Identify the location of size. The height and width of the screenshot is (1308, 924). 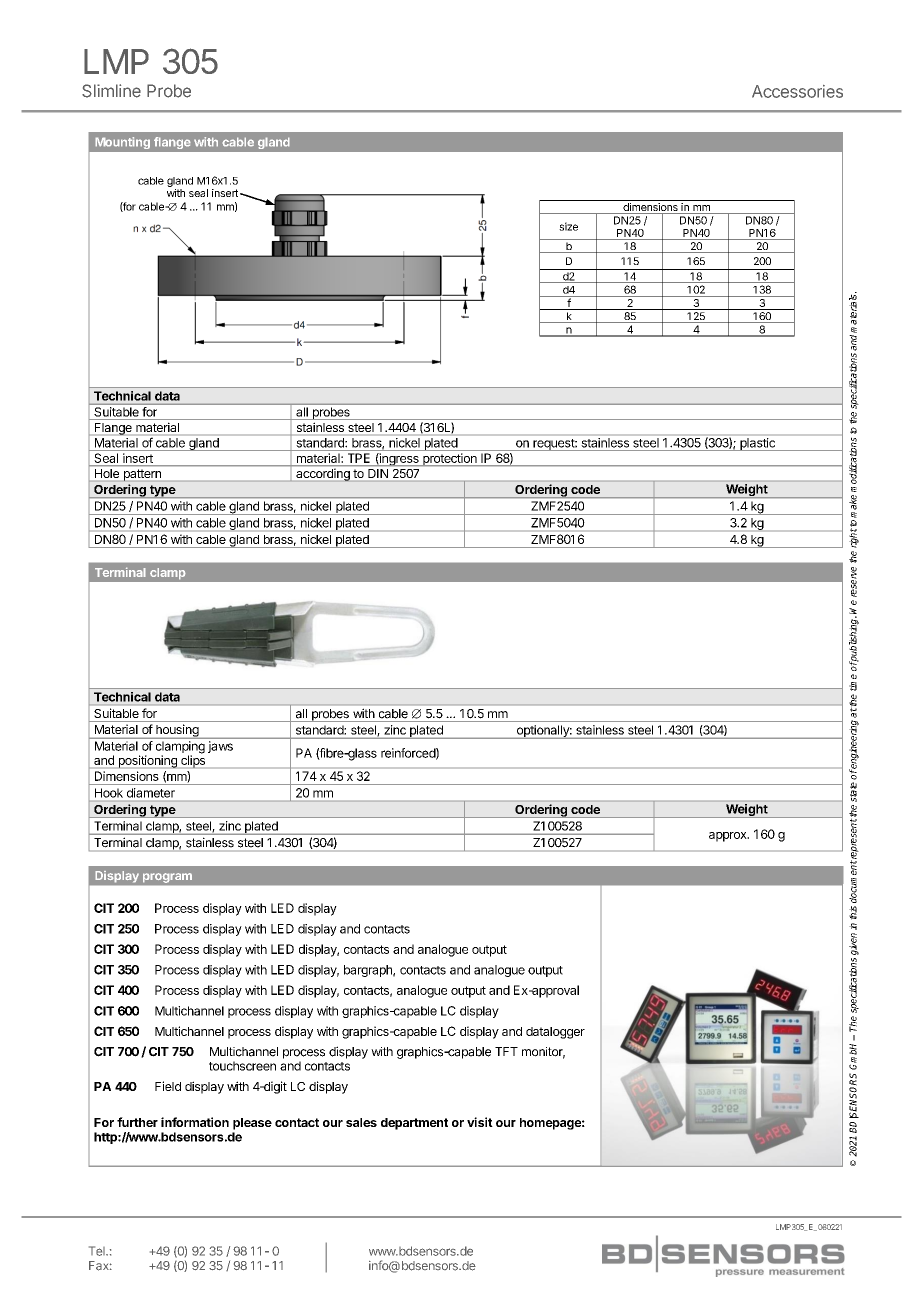
(568, 226).
